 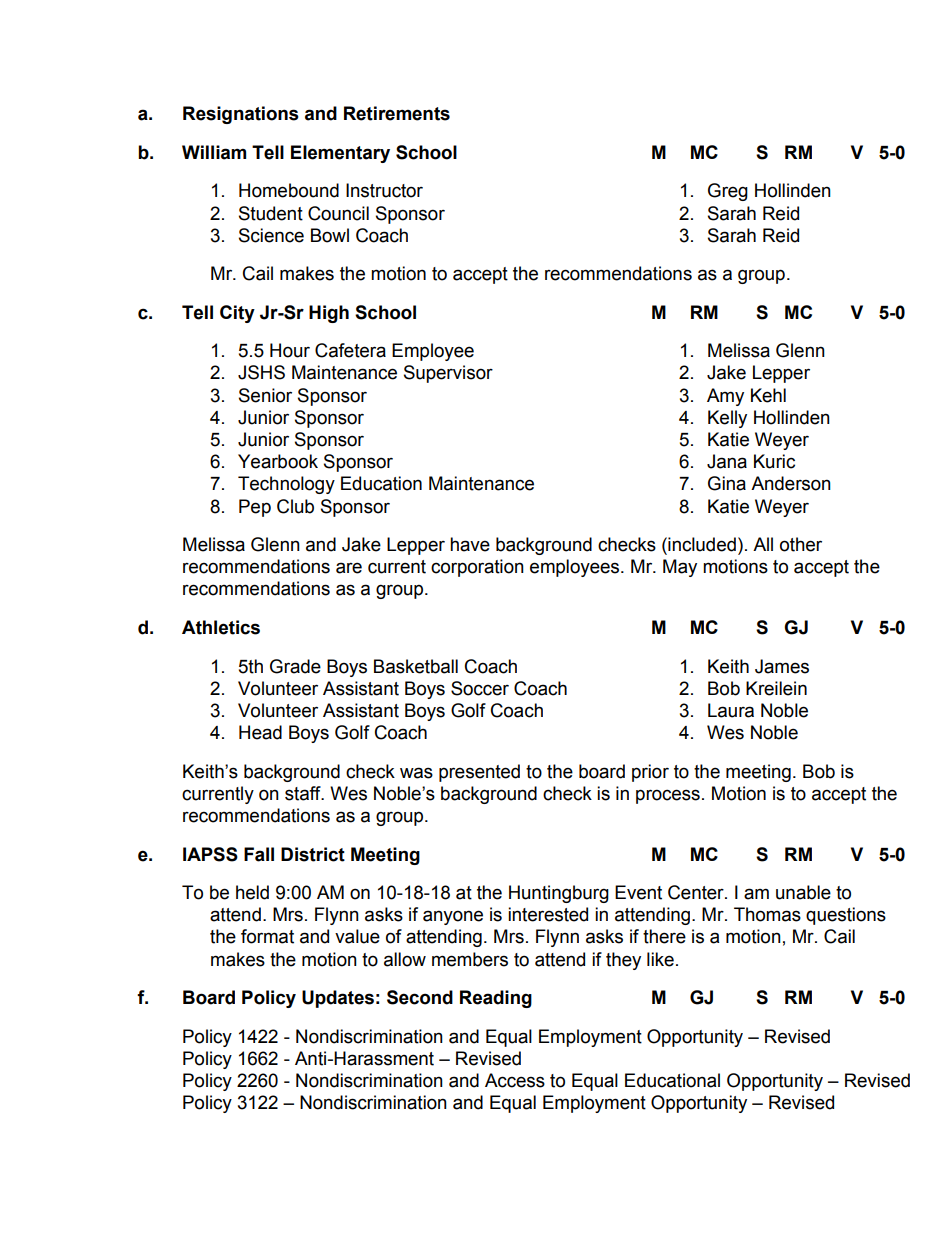 I want to click on Retirements, so click(x=397, y=113).
